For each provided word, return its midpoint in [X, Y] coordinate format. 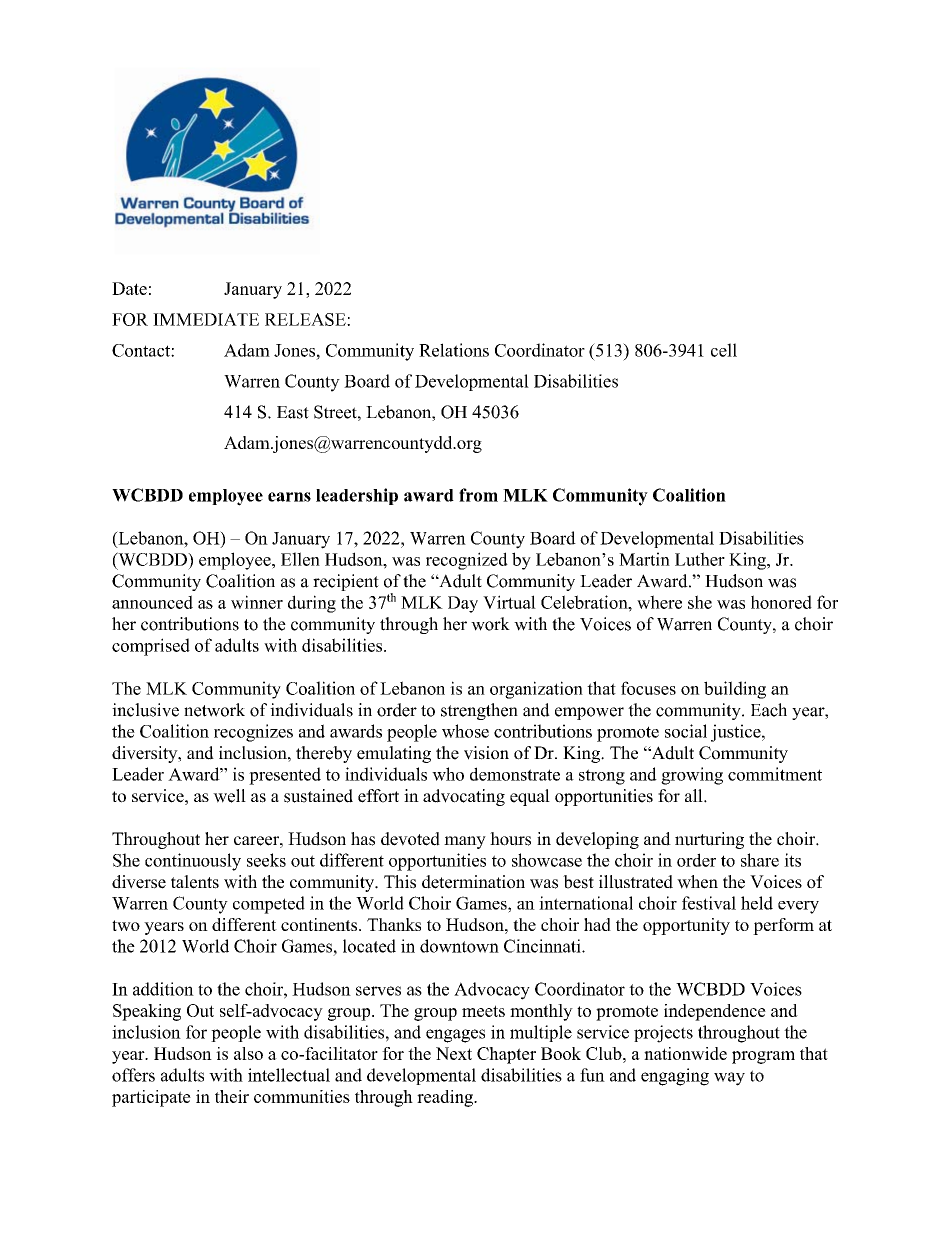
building [735, 690]
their [232, 1096]
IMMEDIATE [206, 319]
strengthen [479, 711]
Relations [454, 350]
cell [724, 350]
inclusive [145, 710]
